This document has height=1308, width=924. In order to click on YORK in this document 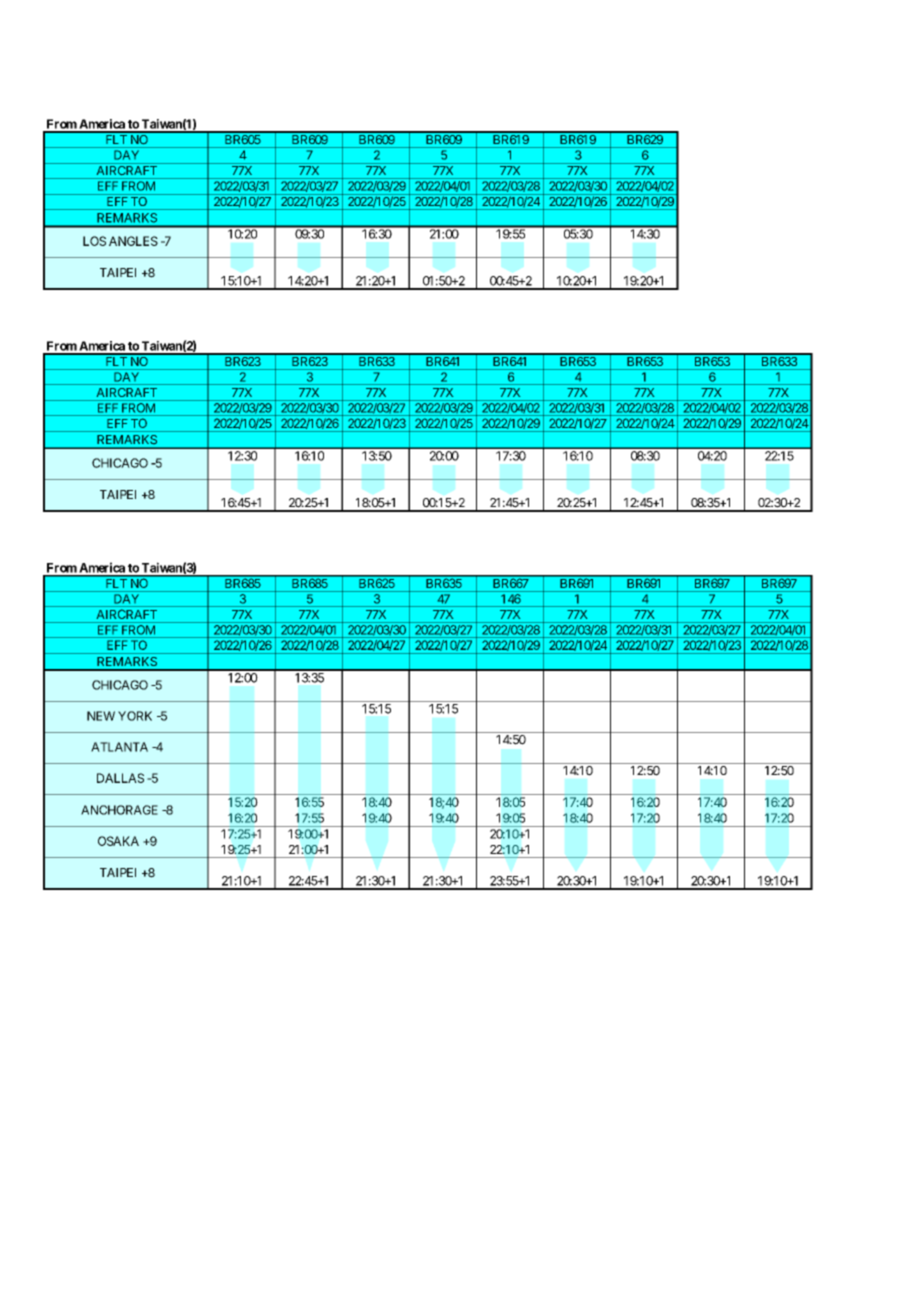, I will do `click(135, 716)`.
